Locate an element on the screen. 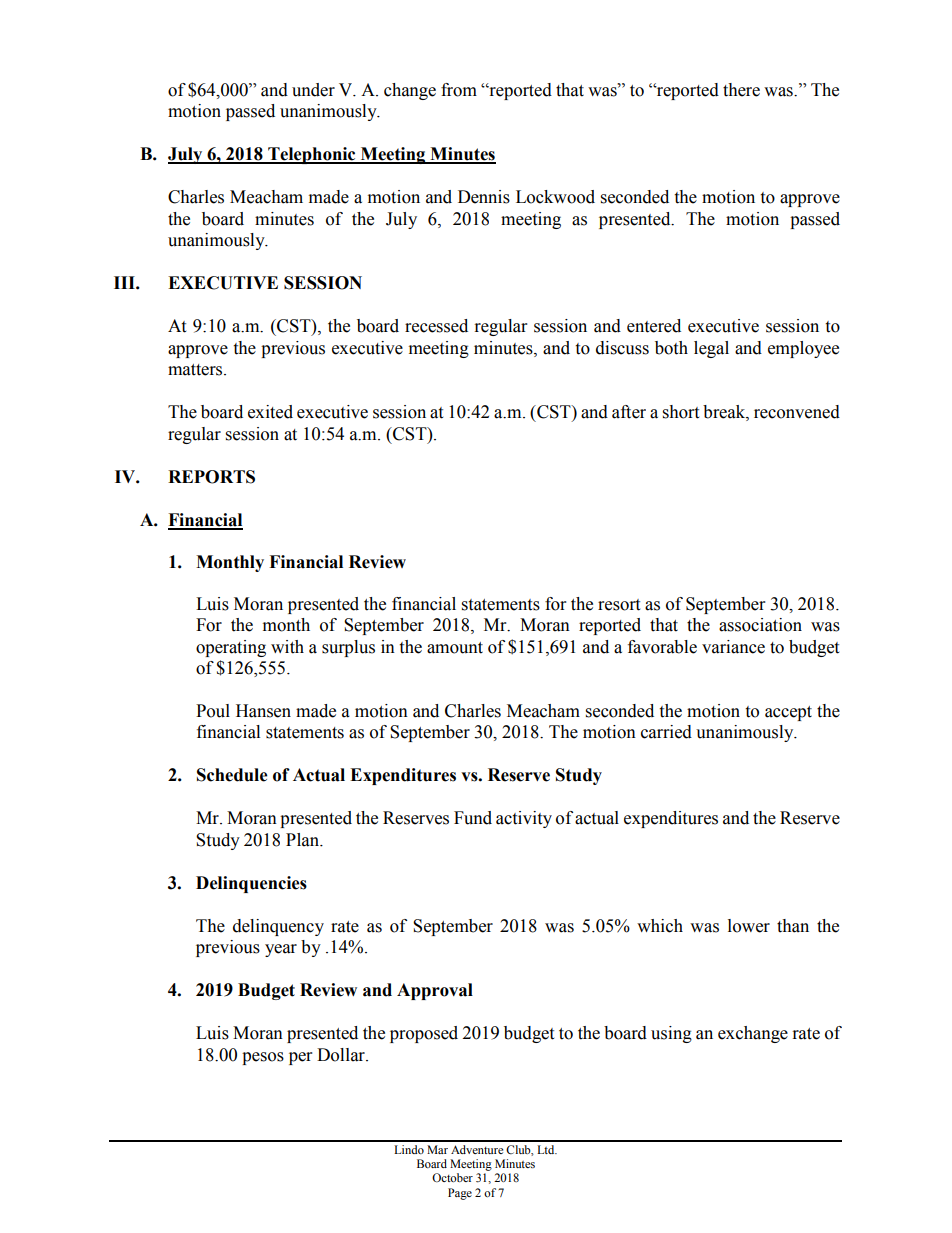 This screenshot has width=952, height=1233. Adventure is located at coordinates (477, 1149).
